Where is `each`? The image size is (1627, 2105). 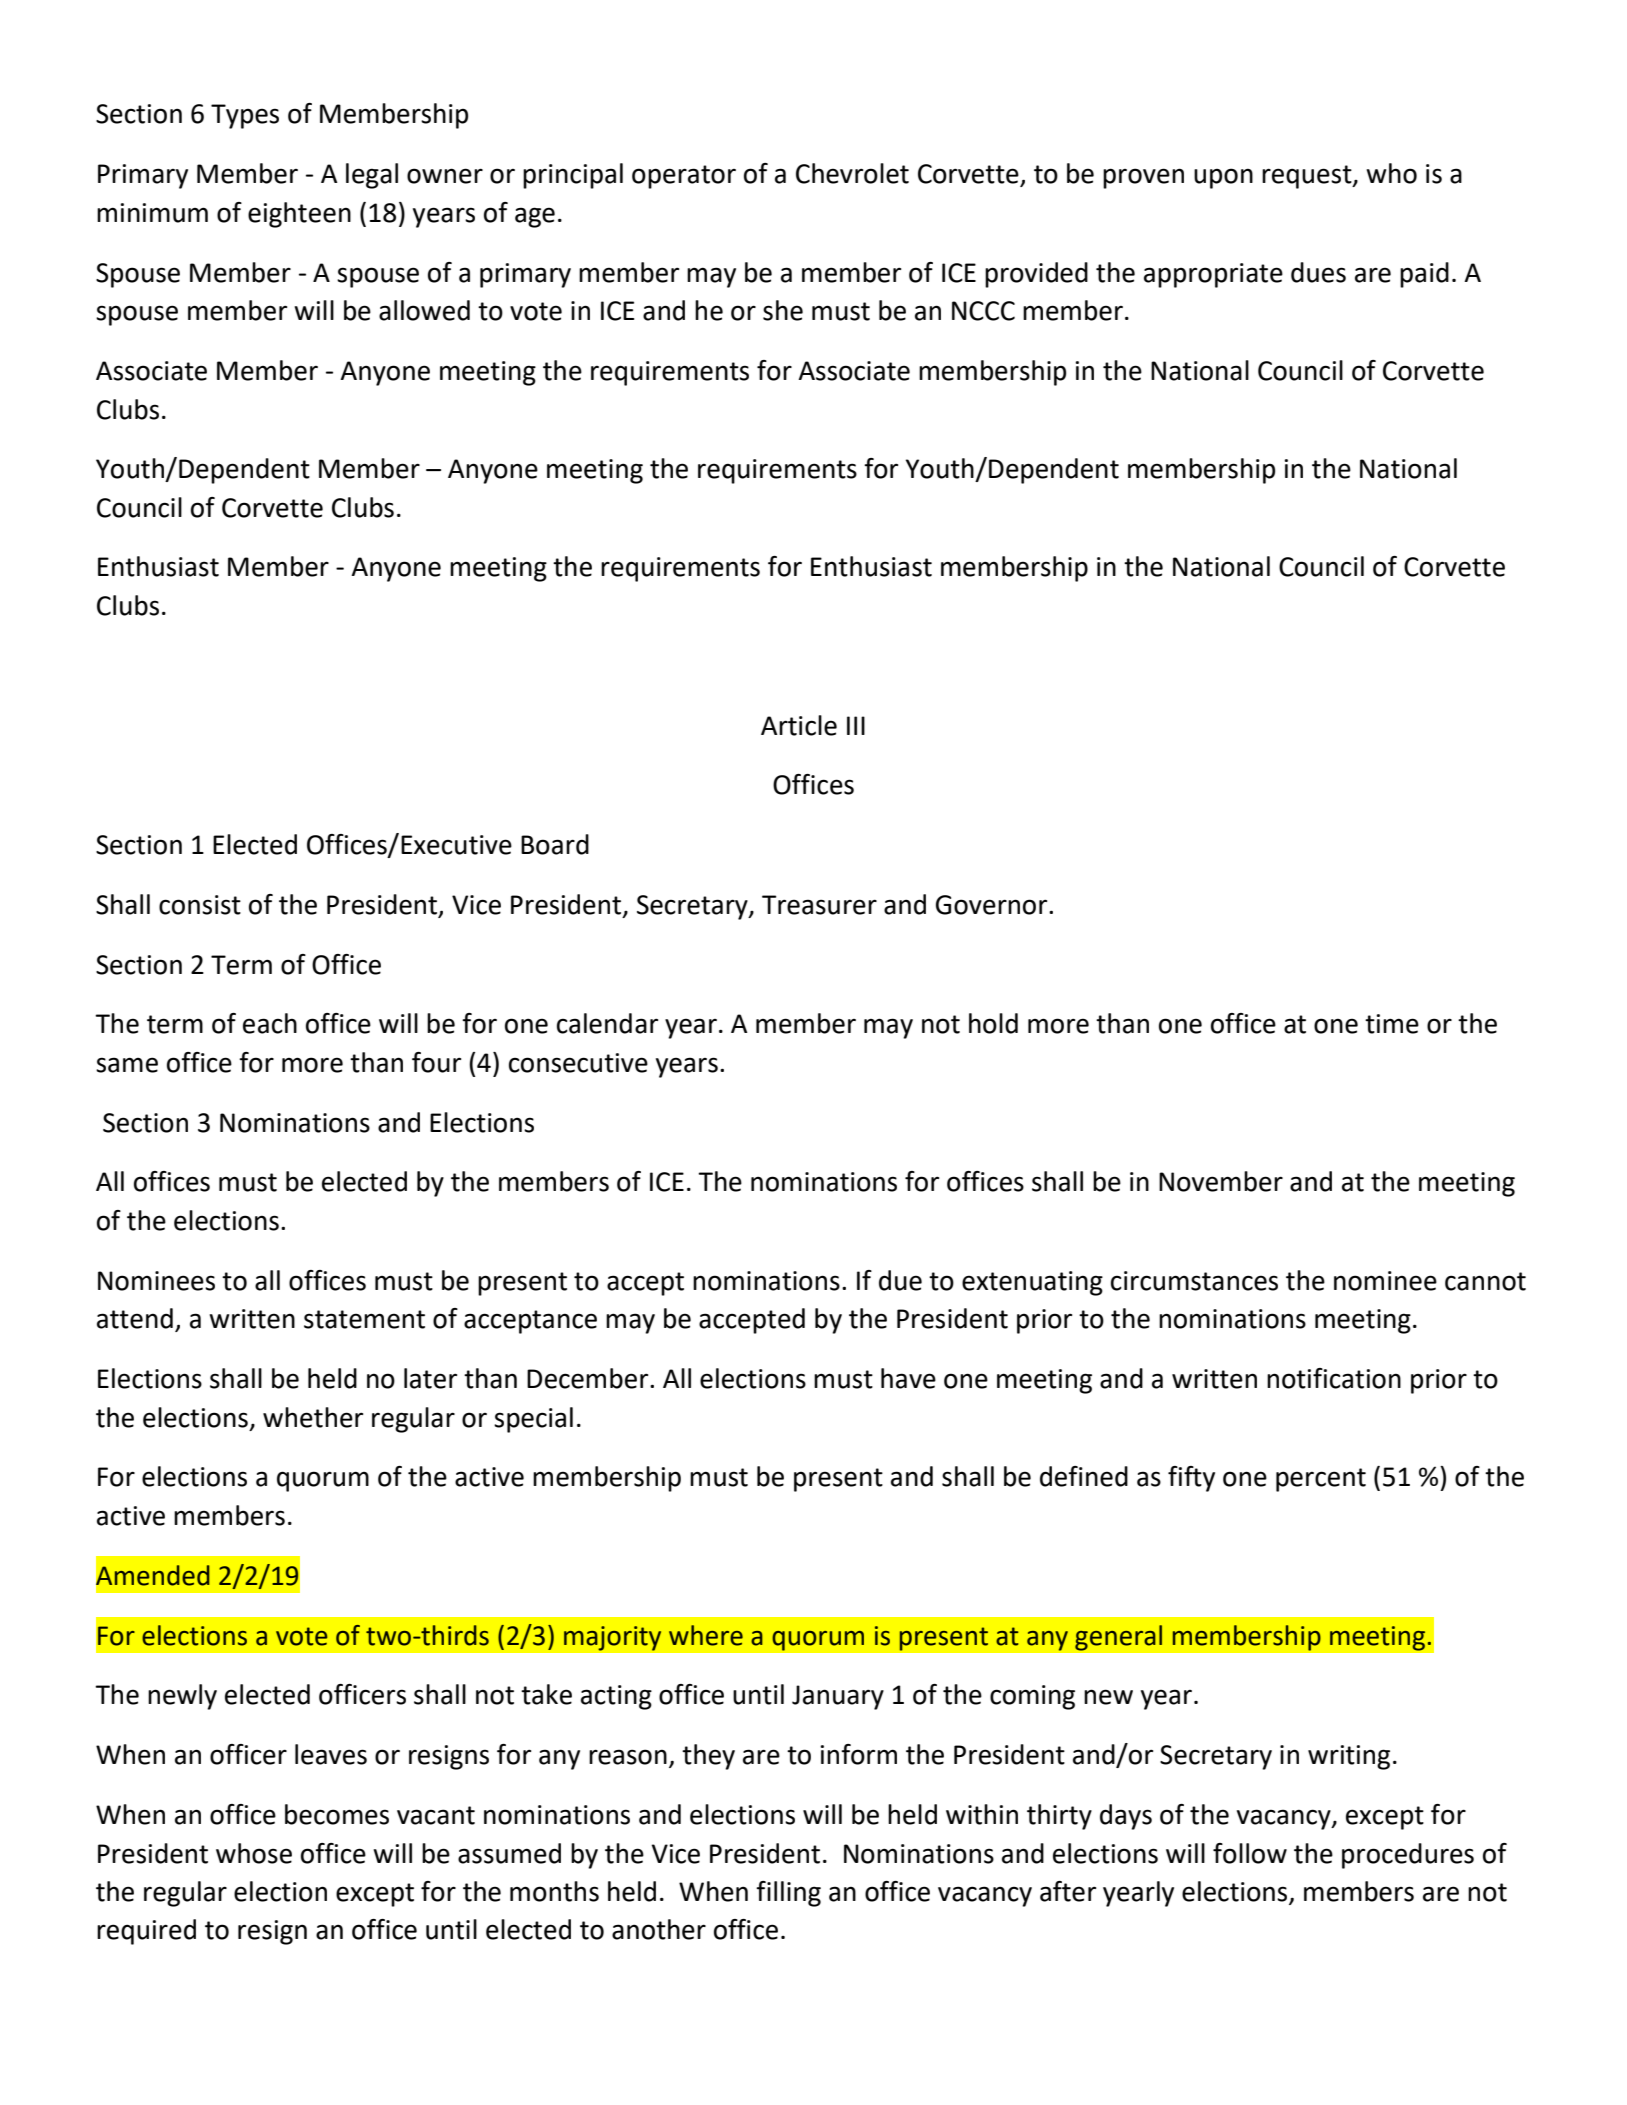
each is located at coordinates (270, 1023).
